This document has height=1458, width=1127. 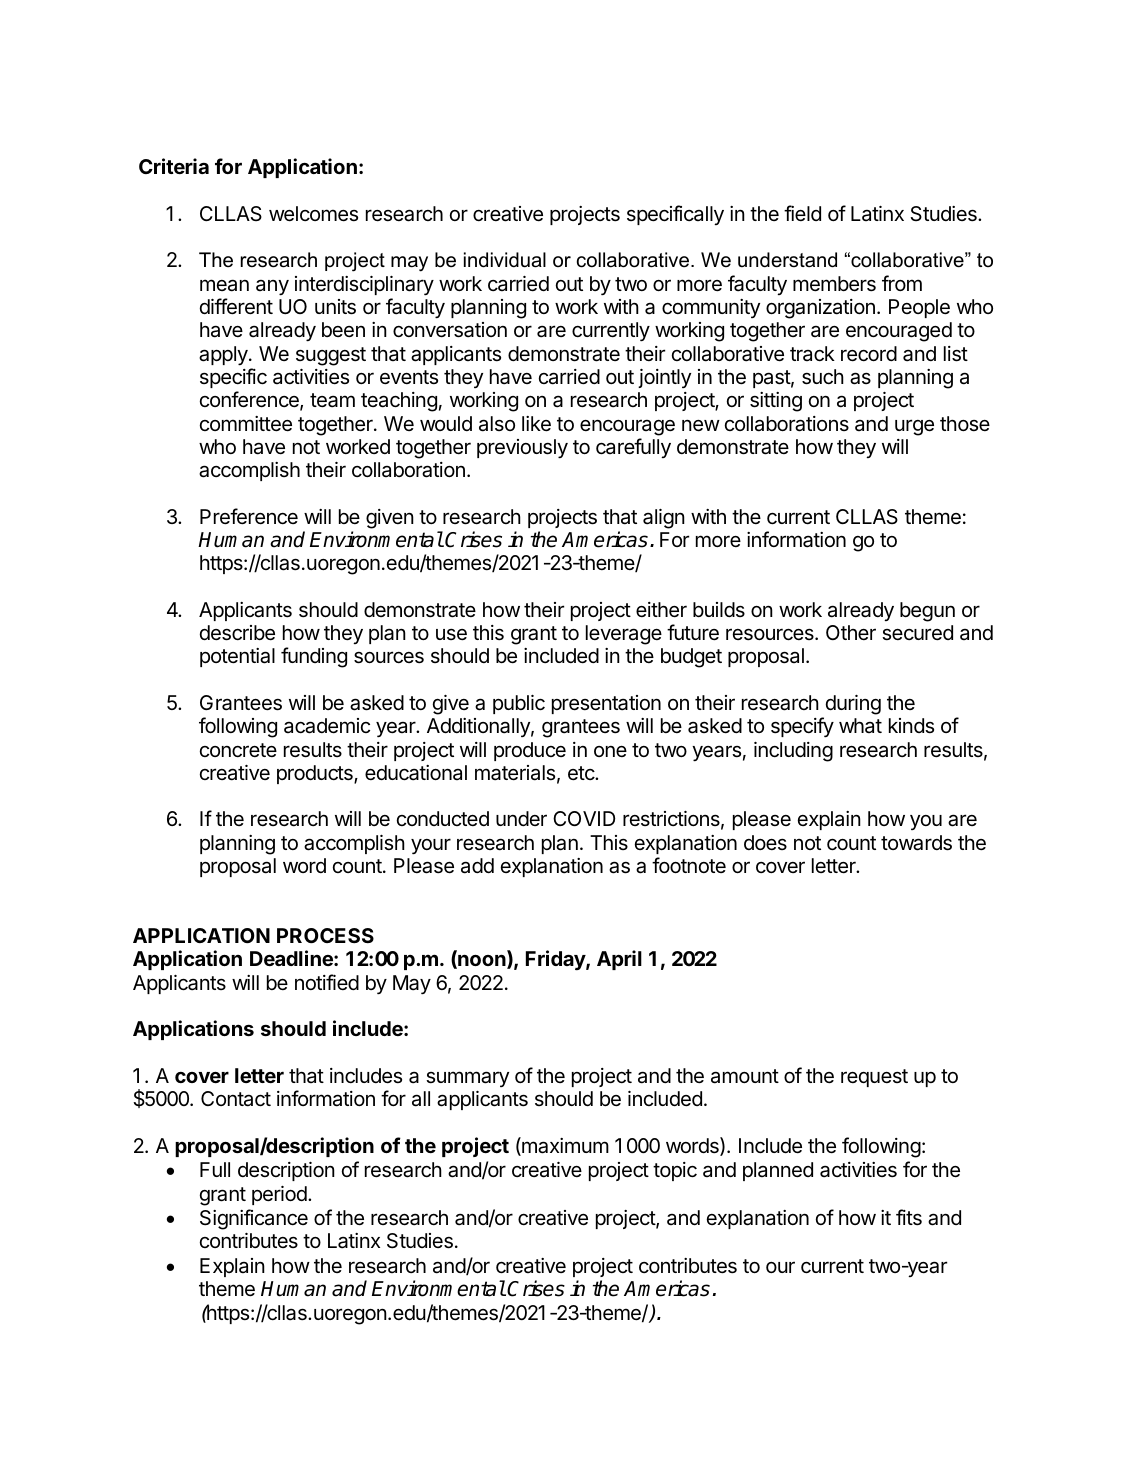 I want to click on Deadline, so click(x=292, y=958).
